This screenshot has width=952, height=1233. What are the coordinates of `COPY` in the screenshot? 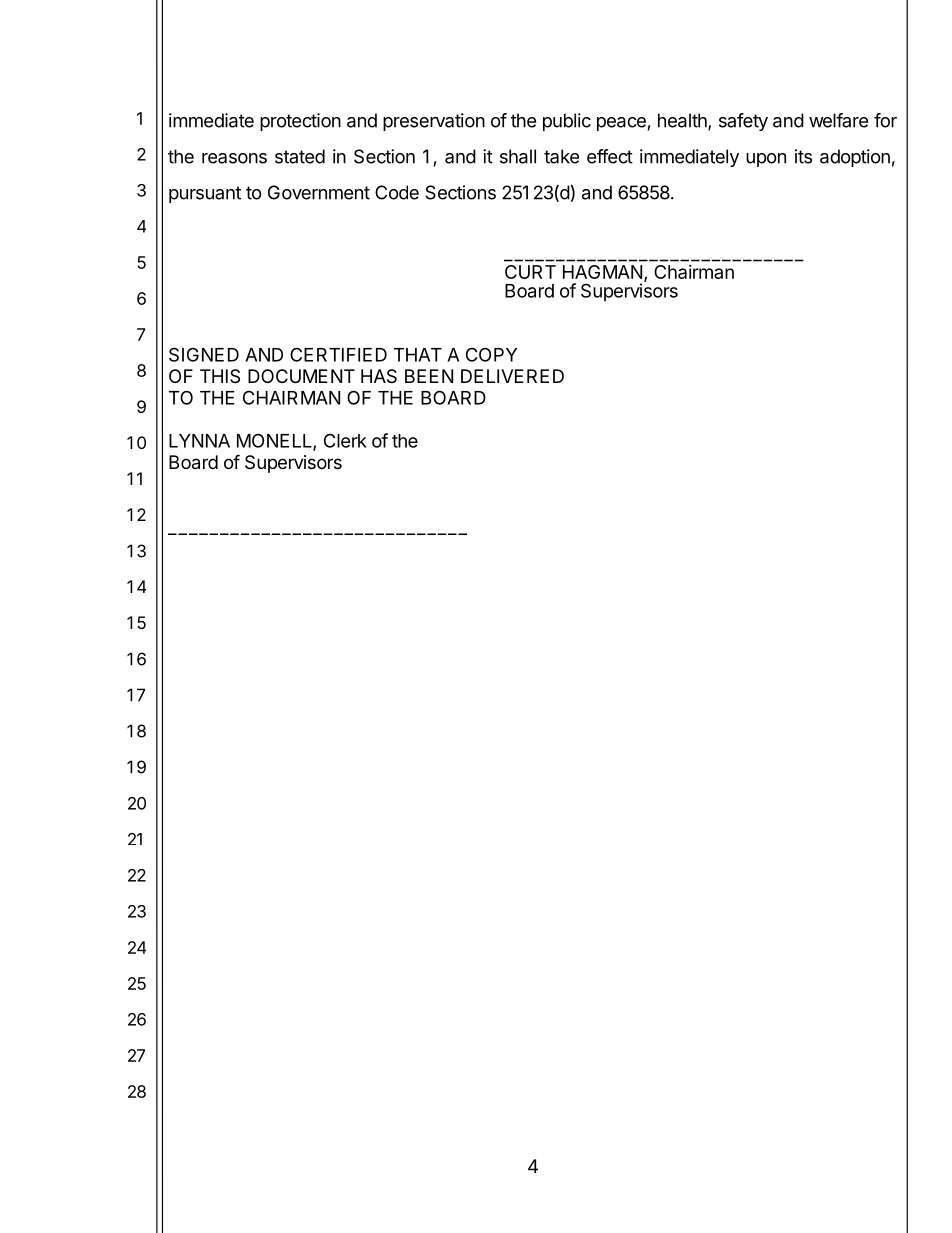 It's located at (491, 354).
